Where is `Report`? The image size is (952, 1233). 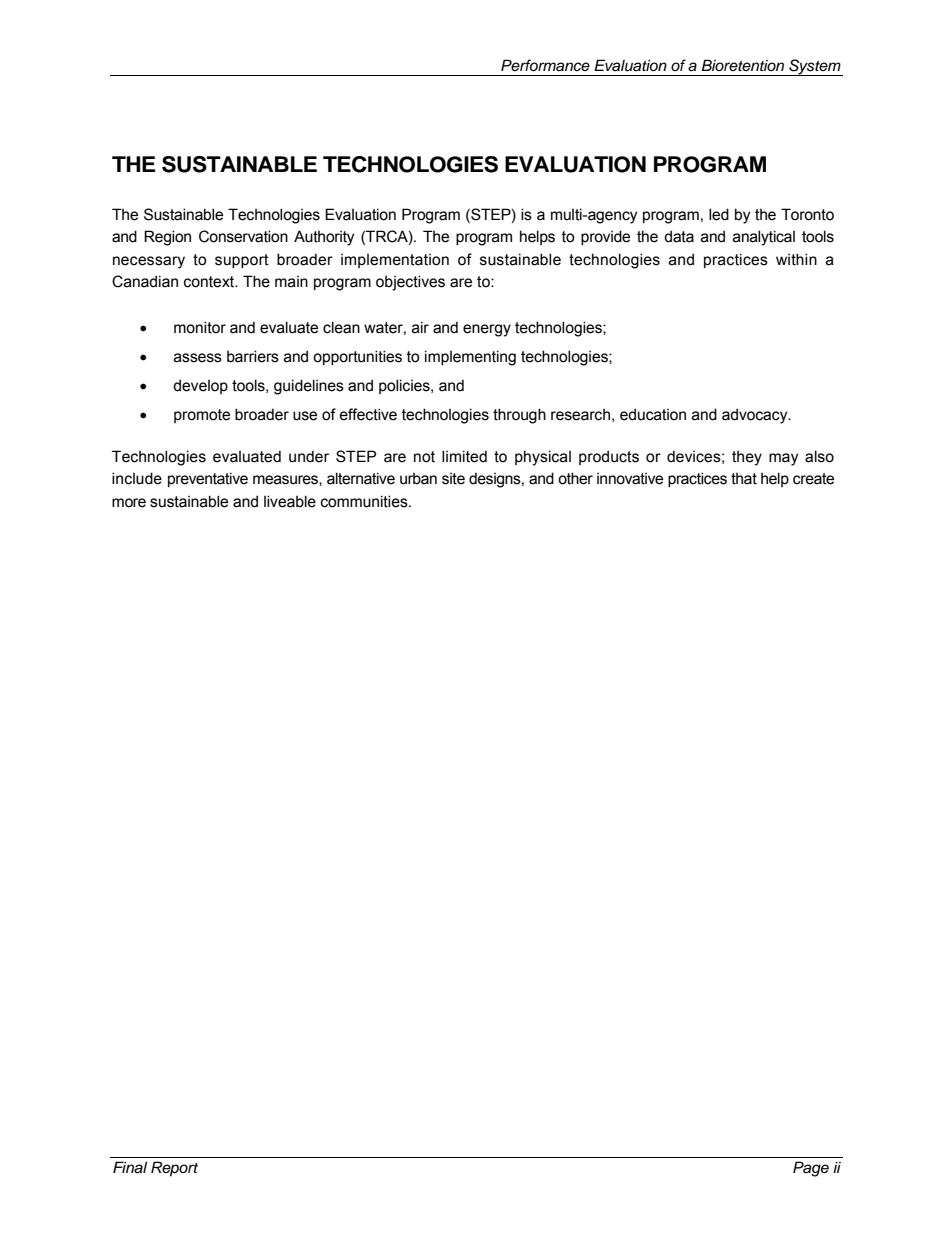 Report is located at coordinates (174, 1169).
